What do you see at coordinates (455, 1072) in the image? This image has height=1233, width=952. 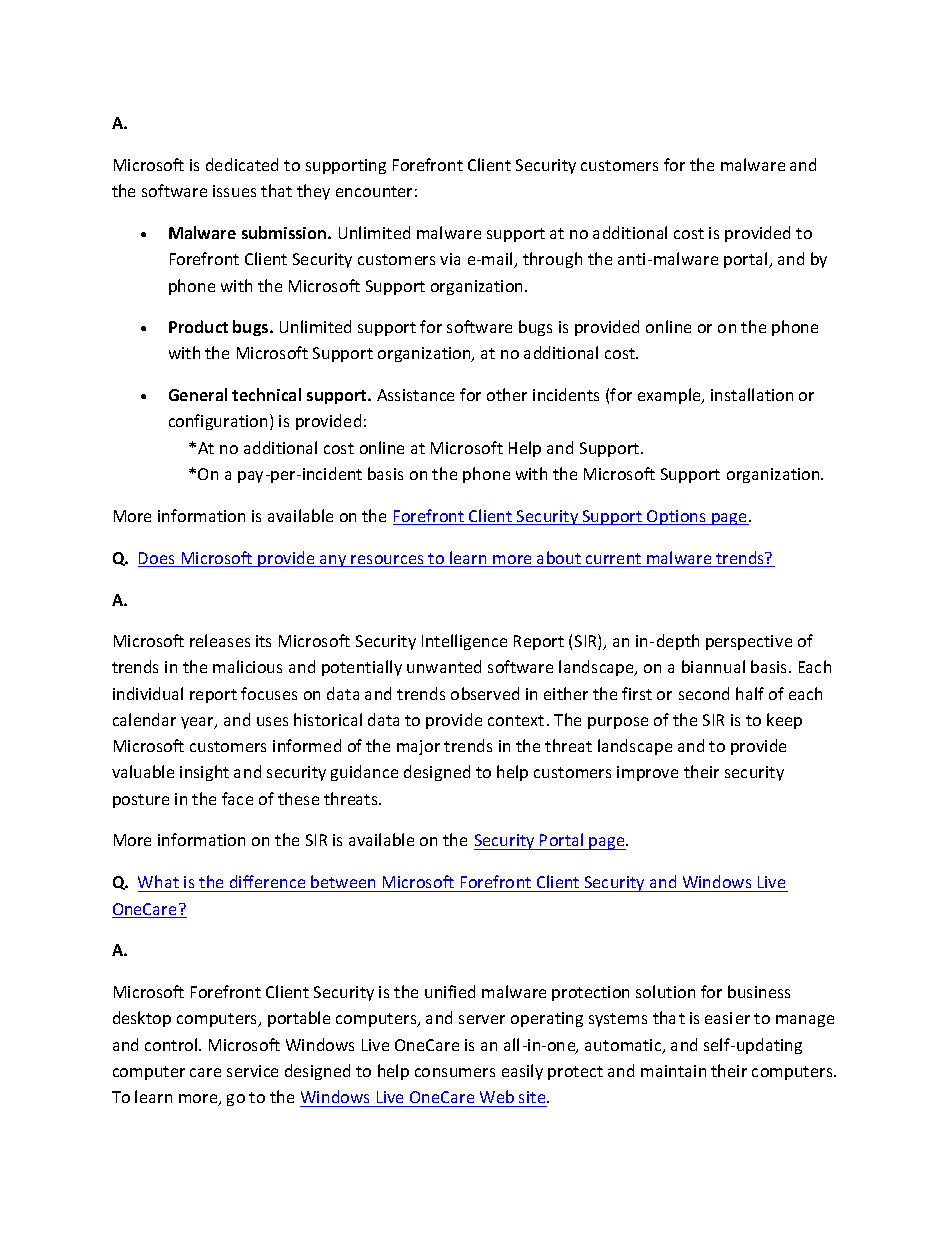 I see `consumers` at bounding box center [455, 1072].
